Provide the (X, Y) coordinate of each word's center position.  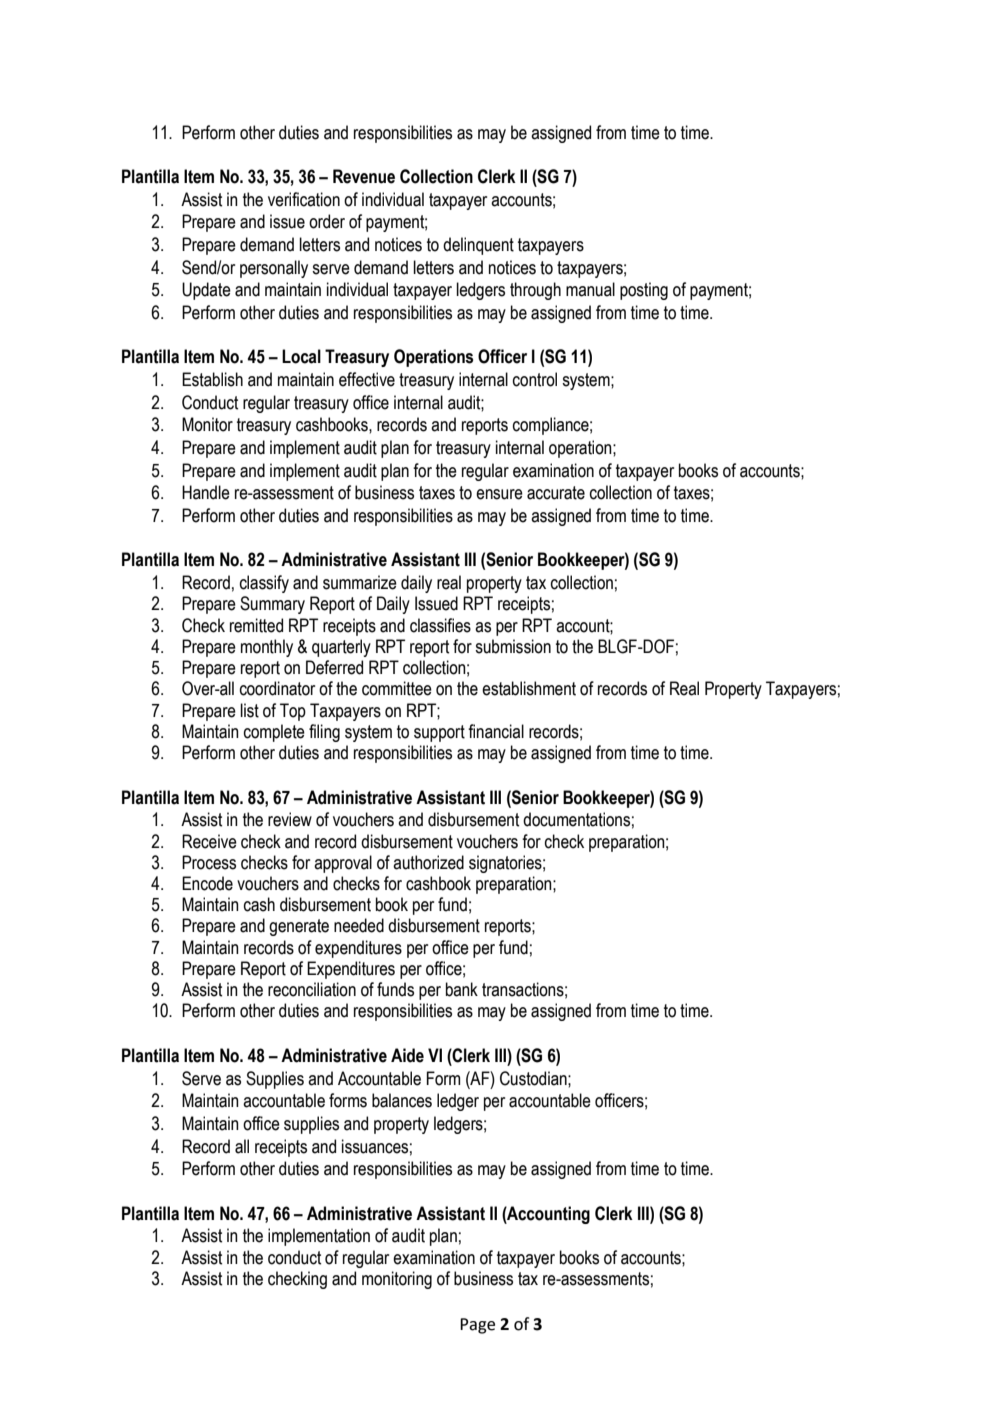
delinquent (478, 246)
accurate (556, 493)
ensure (499, 494)
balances (402, 1100)
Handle (206, 492)
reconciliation (312, 989)
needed (359, 925)
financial (496, 731)
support (439, 733)
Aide (407, 1055)
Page (477, 1326)
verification (304, 199)
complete (274, 733)
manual (590, 289)
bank (462, 989)
